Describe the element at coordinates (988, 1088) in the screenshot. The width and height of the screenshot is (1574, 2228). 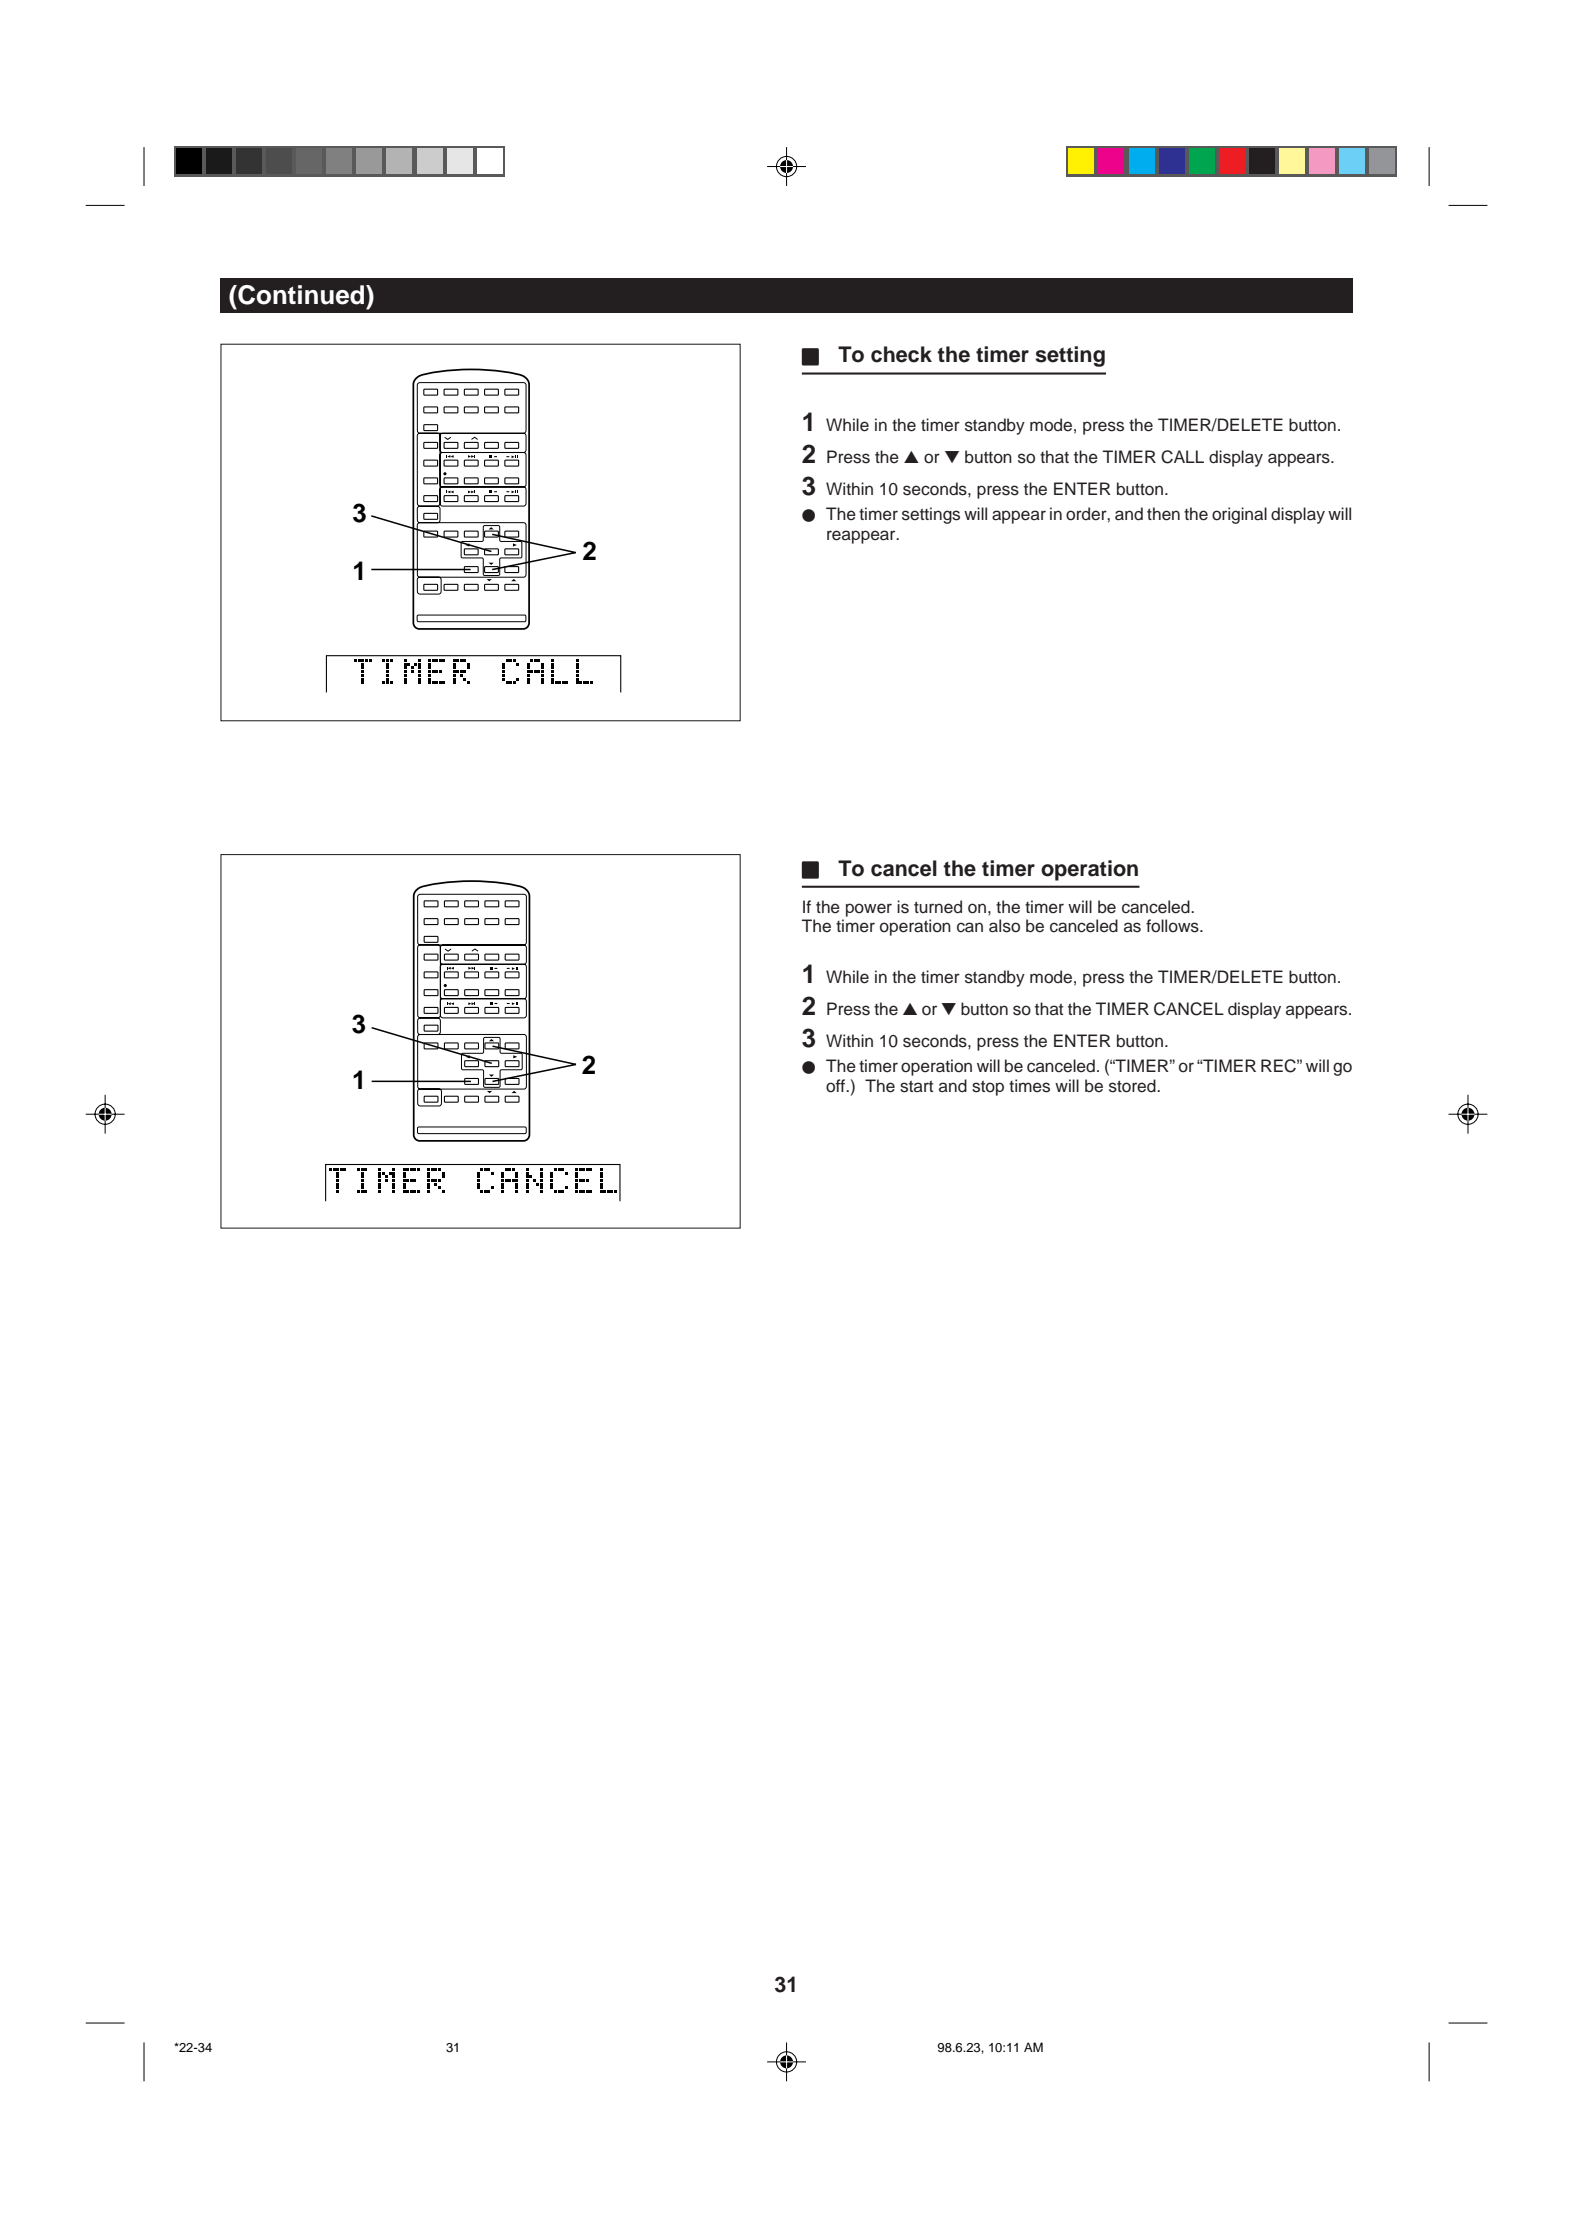
I see `stop` at that location.
